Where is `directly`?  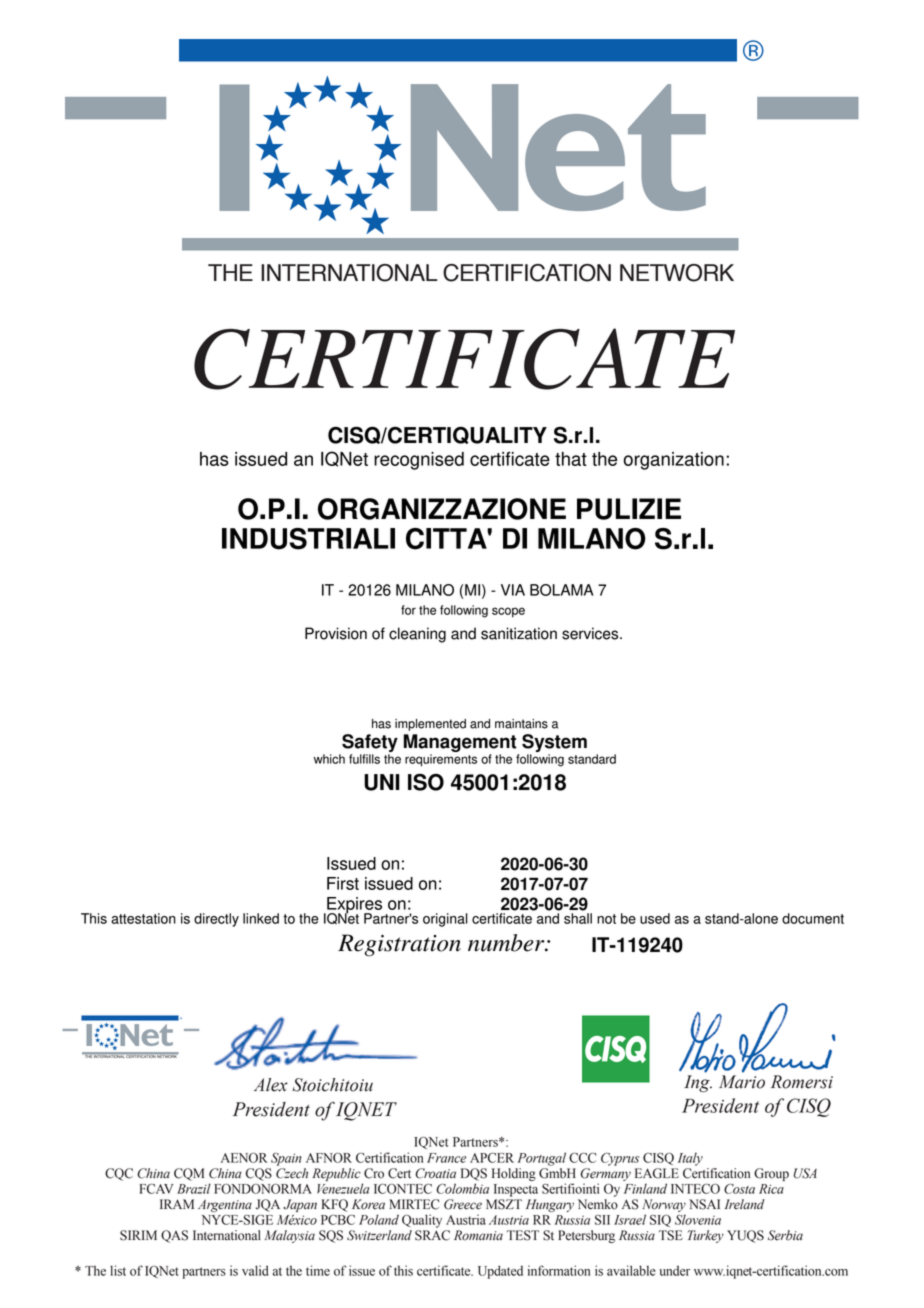
directly is located at coordinates (216, 920).
